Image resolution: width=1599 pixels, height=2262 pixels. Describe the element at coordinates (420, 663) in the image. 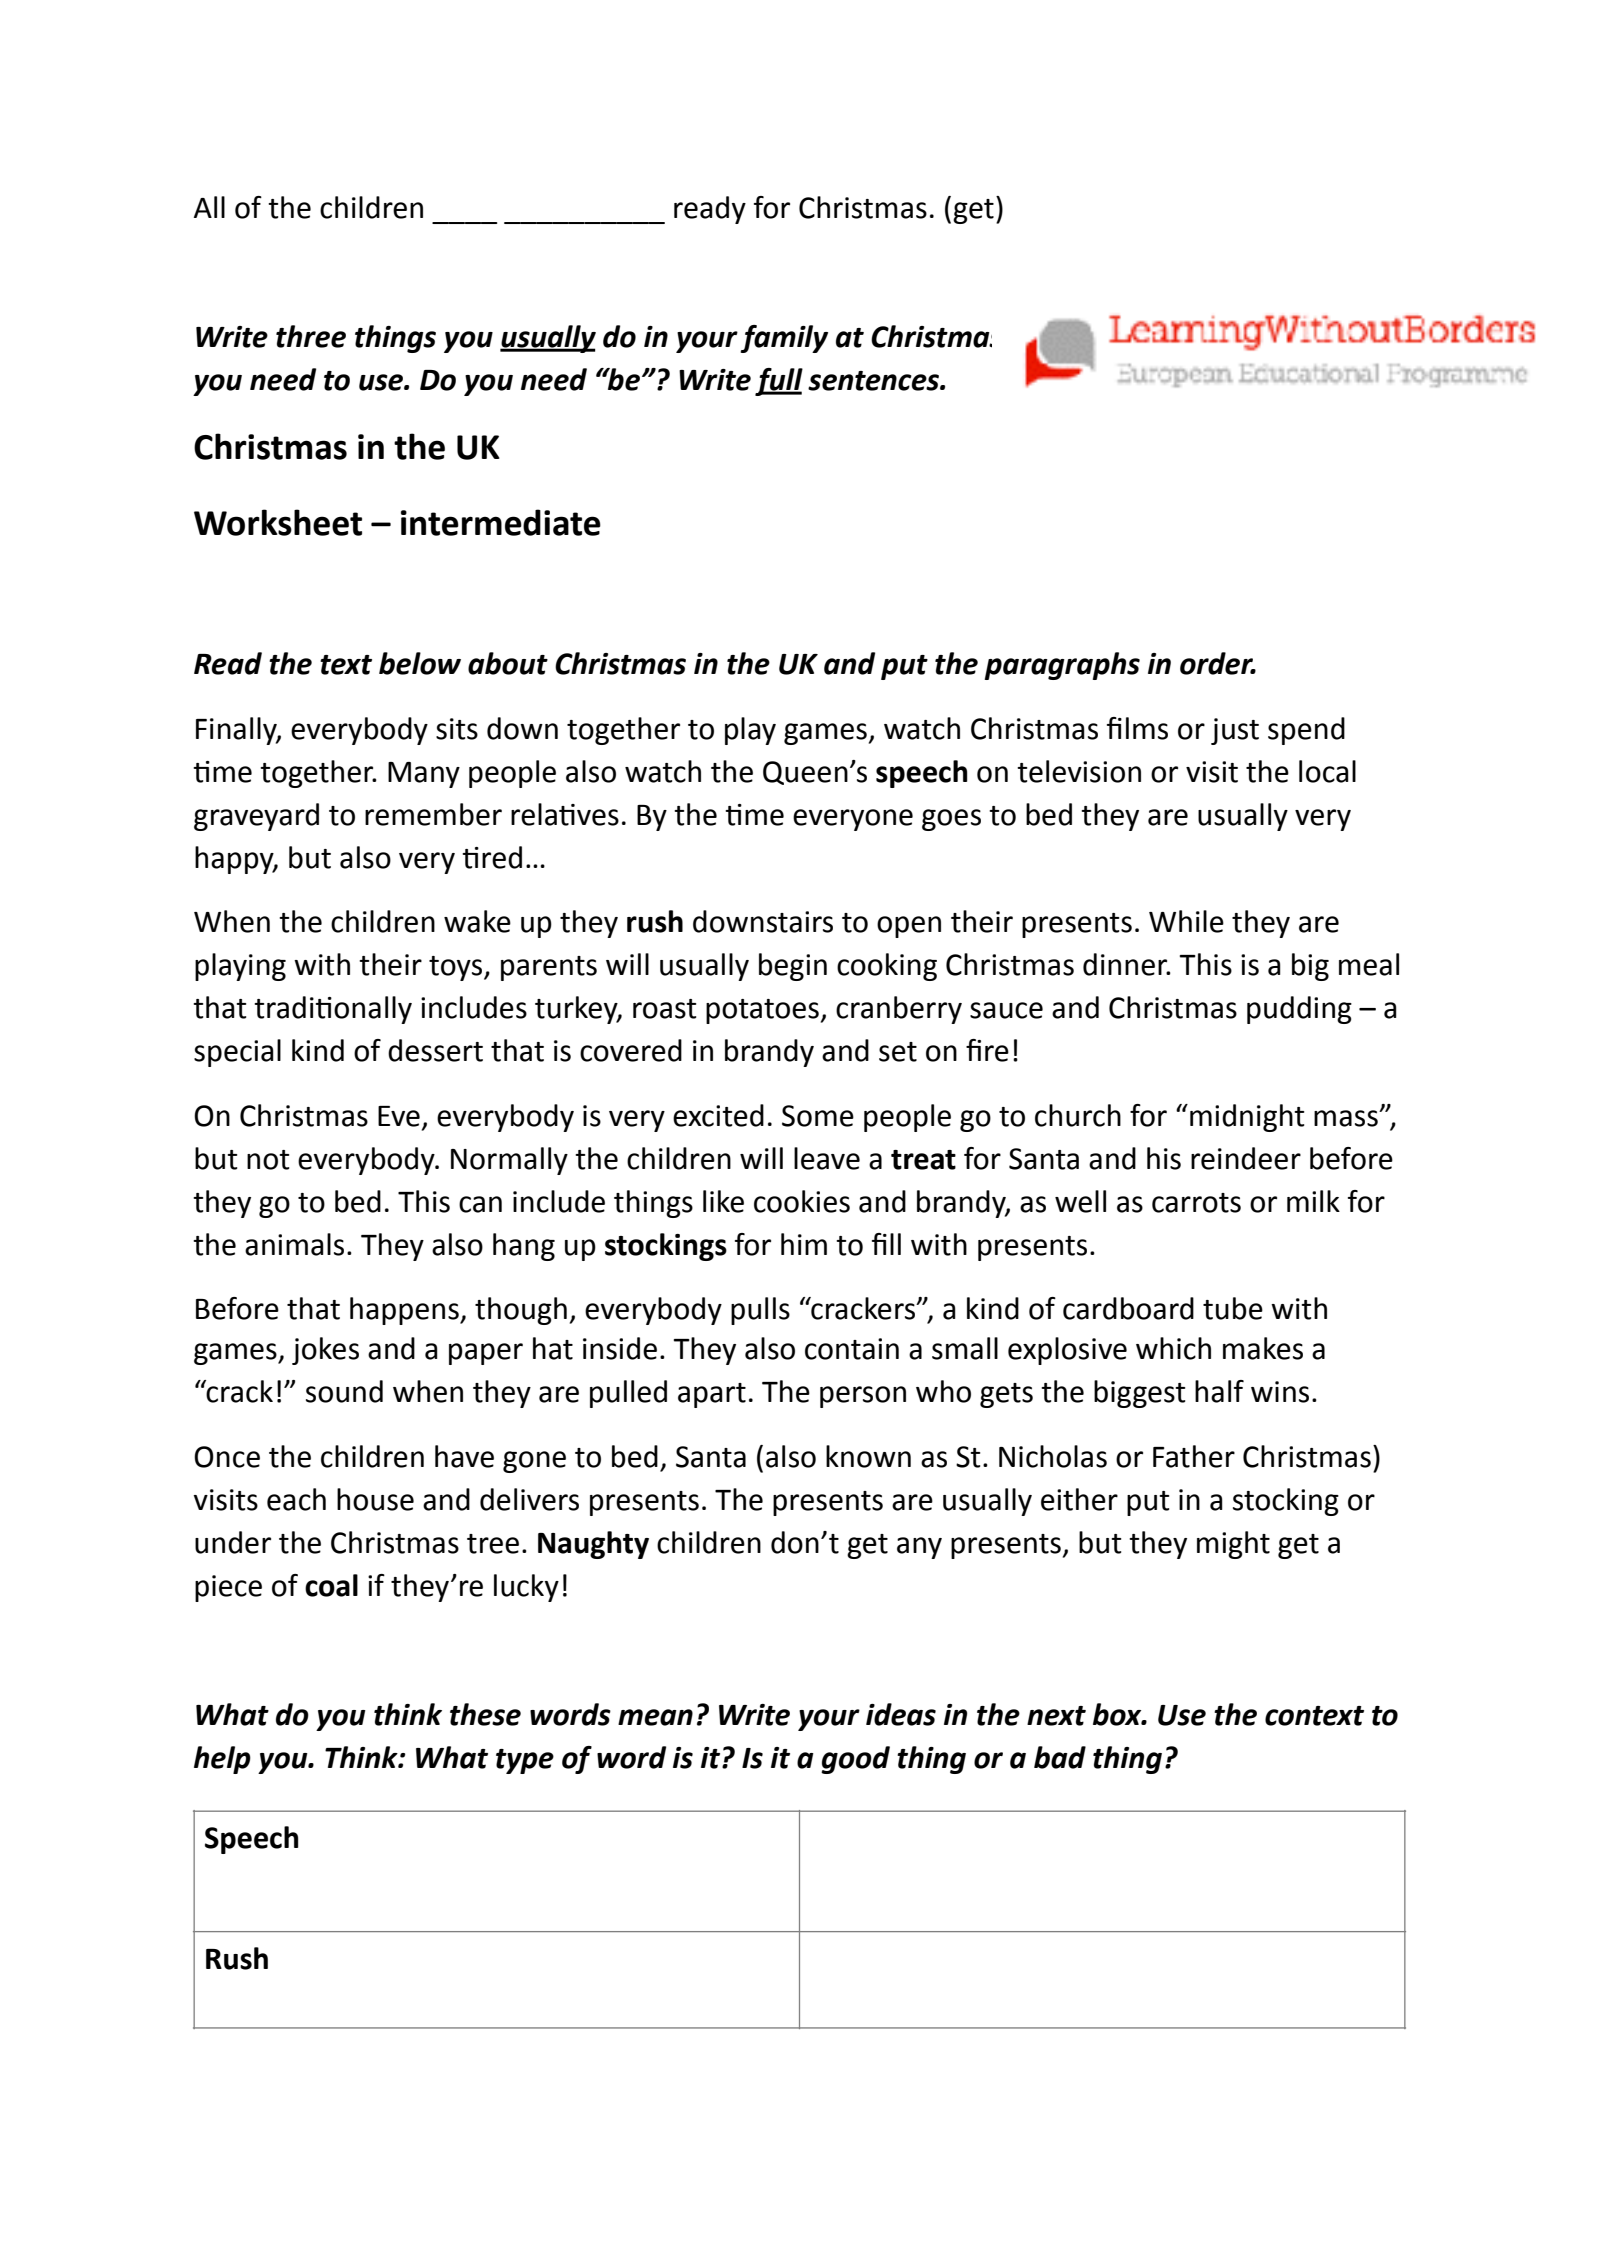

I see `below` at that location.
